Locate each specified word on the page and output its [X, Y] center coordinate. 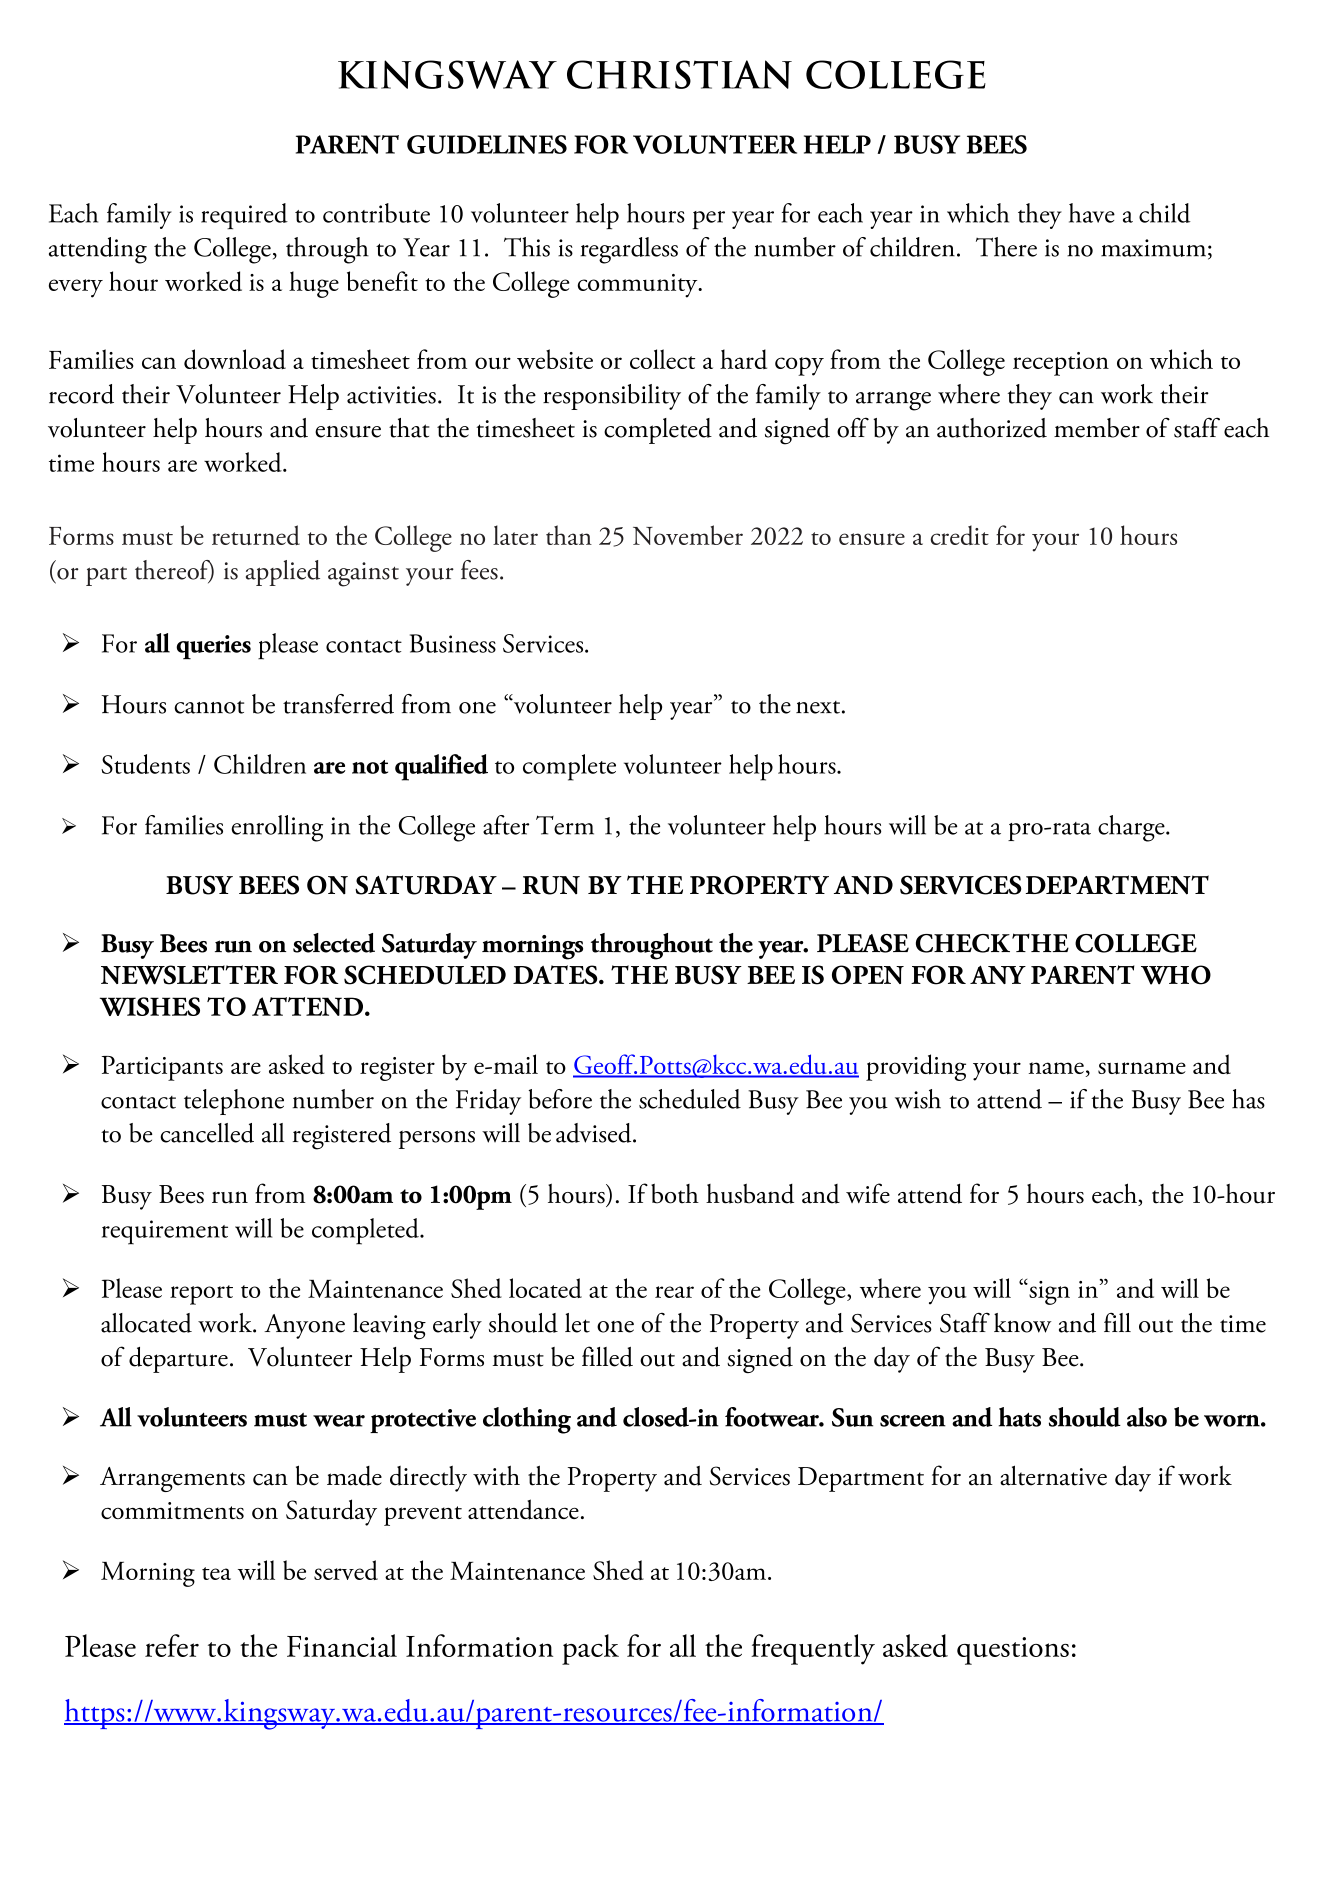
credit [960, 535]
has [1248, 1099]
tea [216, 1573]
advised [595, 1133]
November [688, 535]
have [1092, 213]
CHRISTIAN [679, 74]
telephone [234, 1102]
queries [213, 647]
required [244, 216]
